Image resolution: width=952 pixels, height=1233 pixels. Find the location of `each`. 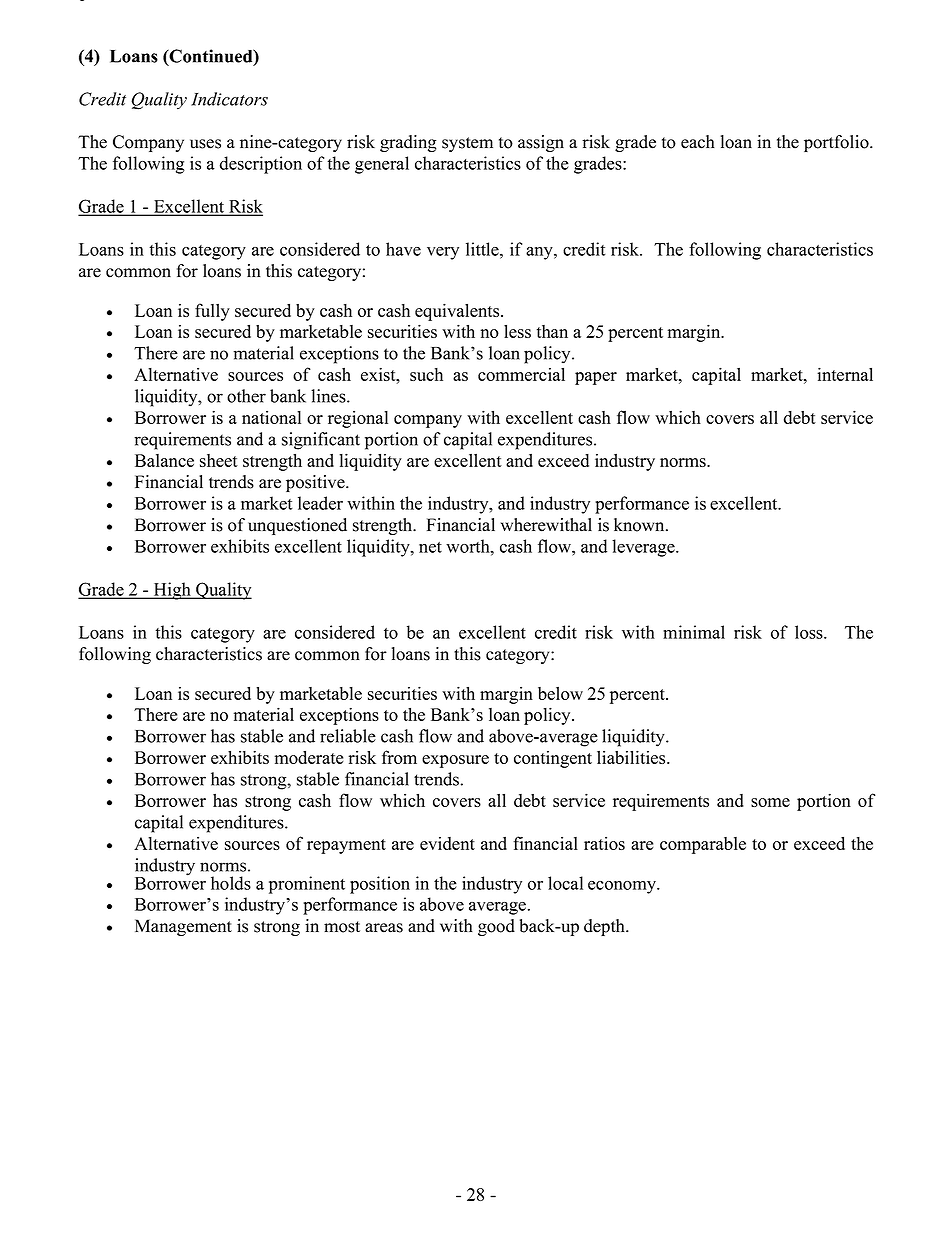

each is located at coordinates (698, 142).
